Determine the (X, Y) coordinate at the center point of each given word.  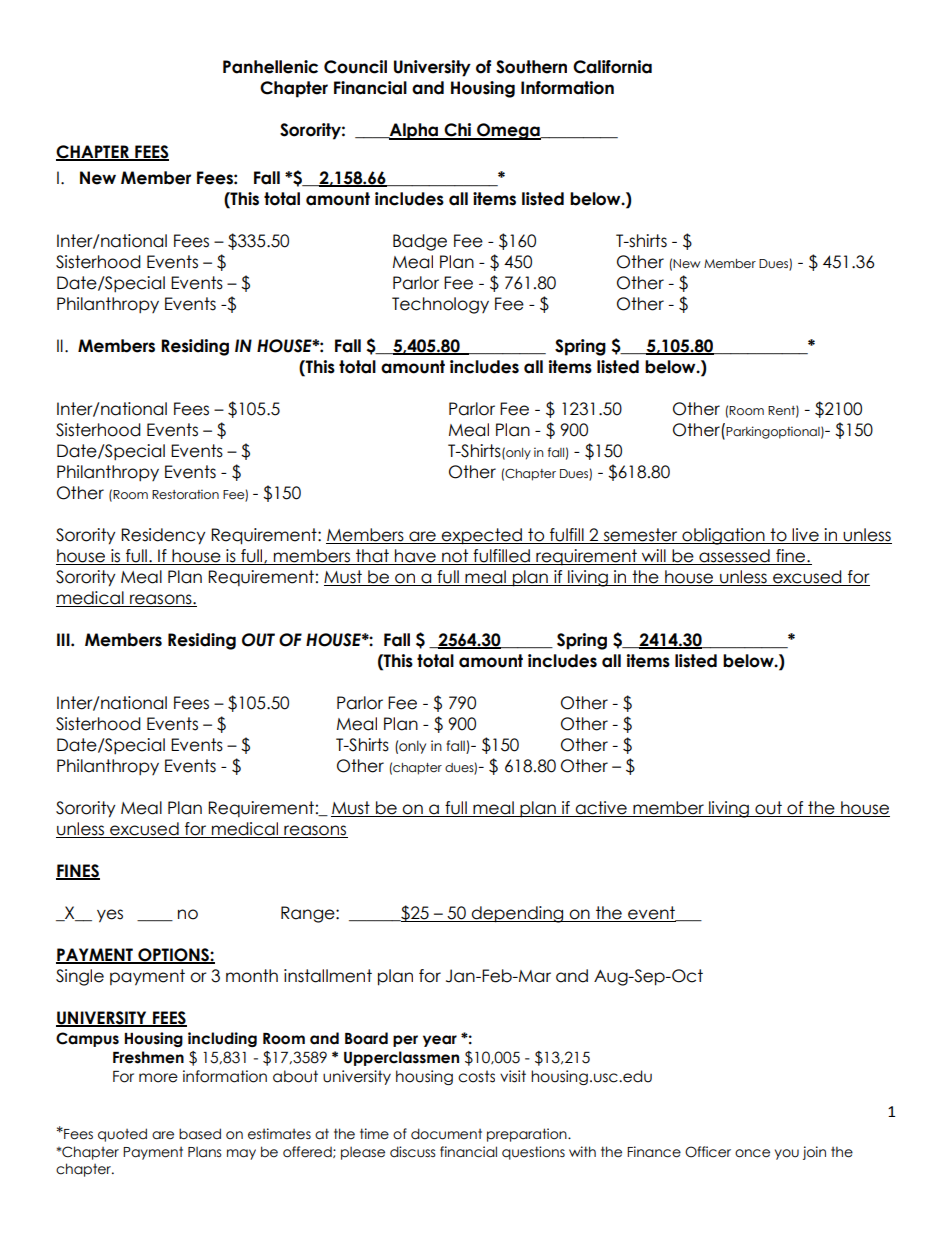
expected (482, 536)
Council (355, 67)
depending (517, 914)
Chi (458, 131)
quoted (122, 1135)
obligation (723, 536)
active (601, 809)
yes (110, 916)
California (612, 67)
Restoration (185, 494)
